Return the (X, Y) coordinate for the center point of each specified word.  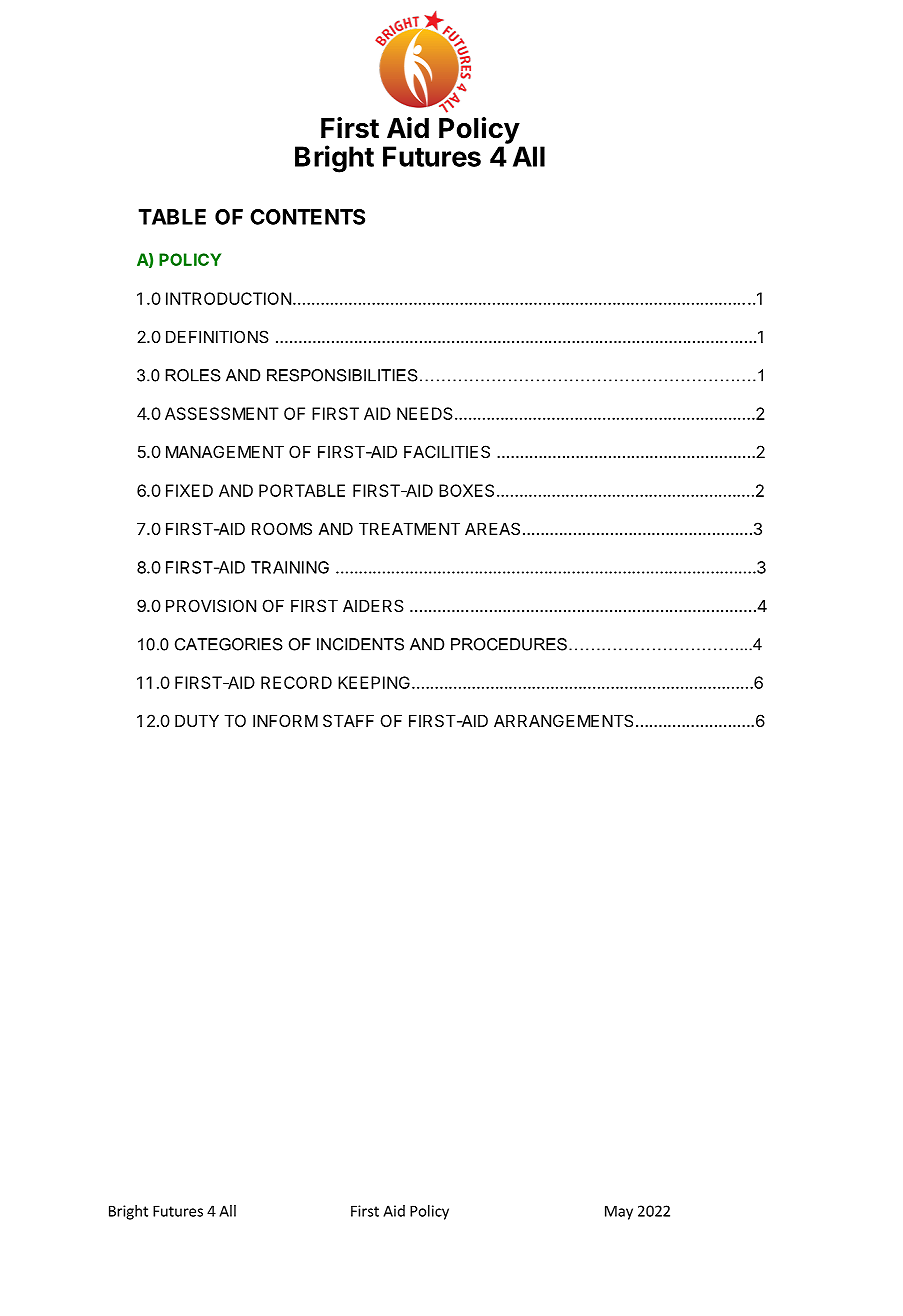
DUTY (197, 720)
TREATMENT (409, 528)
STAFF (348, 720)
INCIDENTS (360, 644)
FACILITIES (447, 451)
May (619, 1212)
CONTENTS (307, 217)
